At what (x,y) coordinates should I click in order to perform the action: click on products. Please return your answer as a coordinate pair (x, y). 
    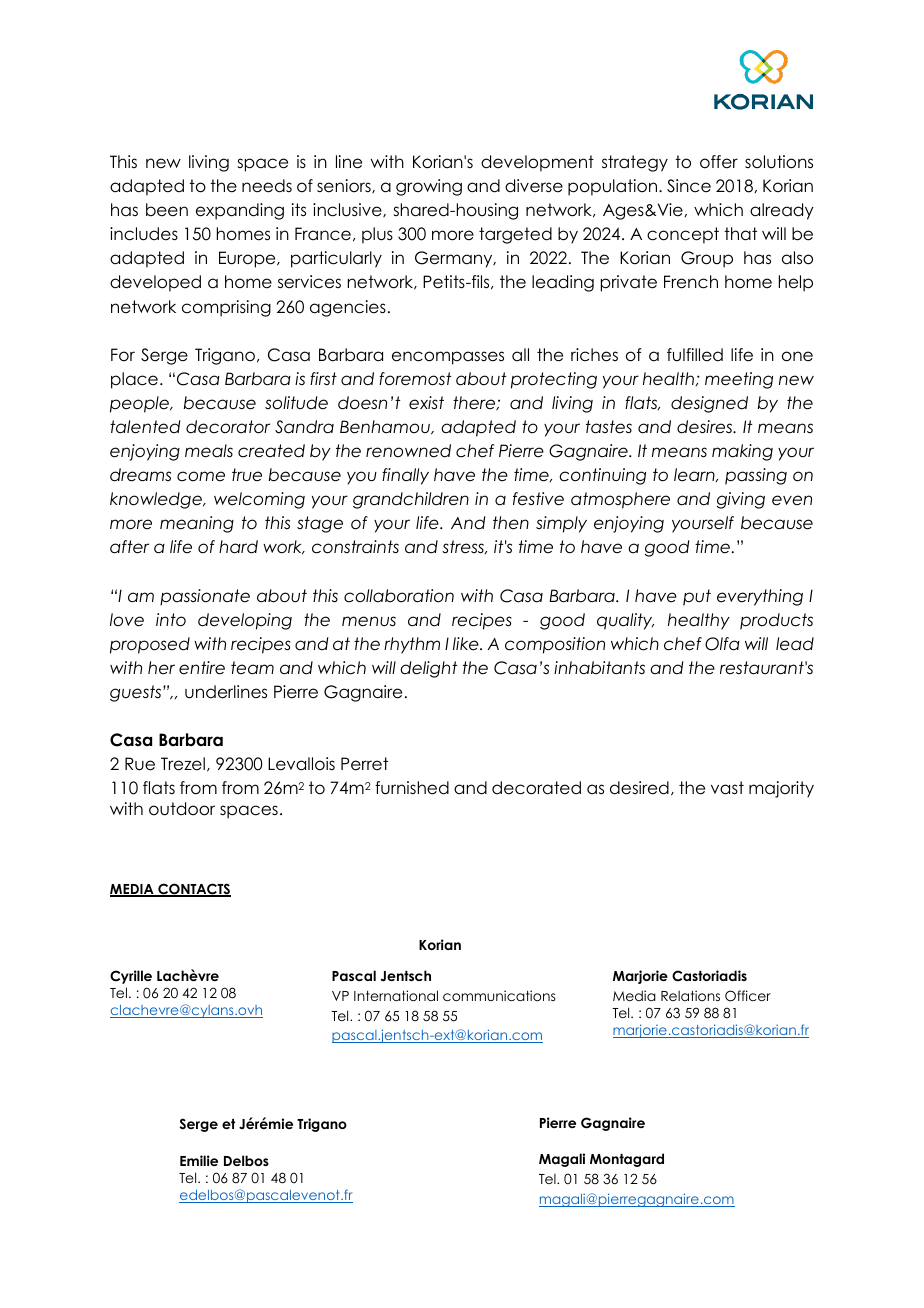
    Looking at the image, I should click on (776, 621).
